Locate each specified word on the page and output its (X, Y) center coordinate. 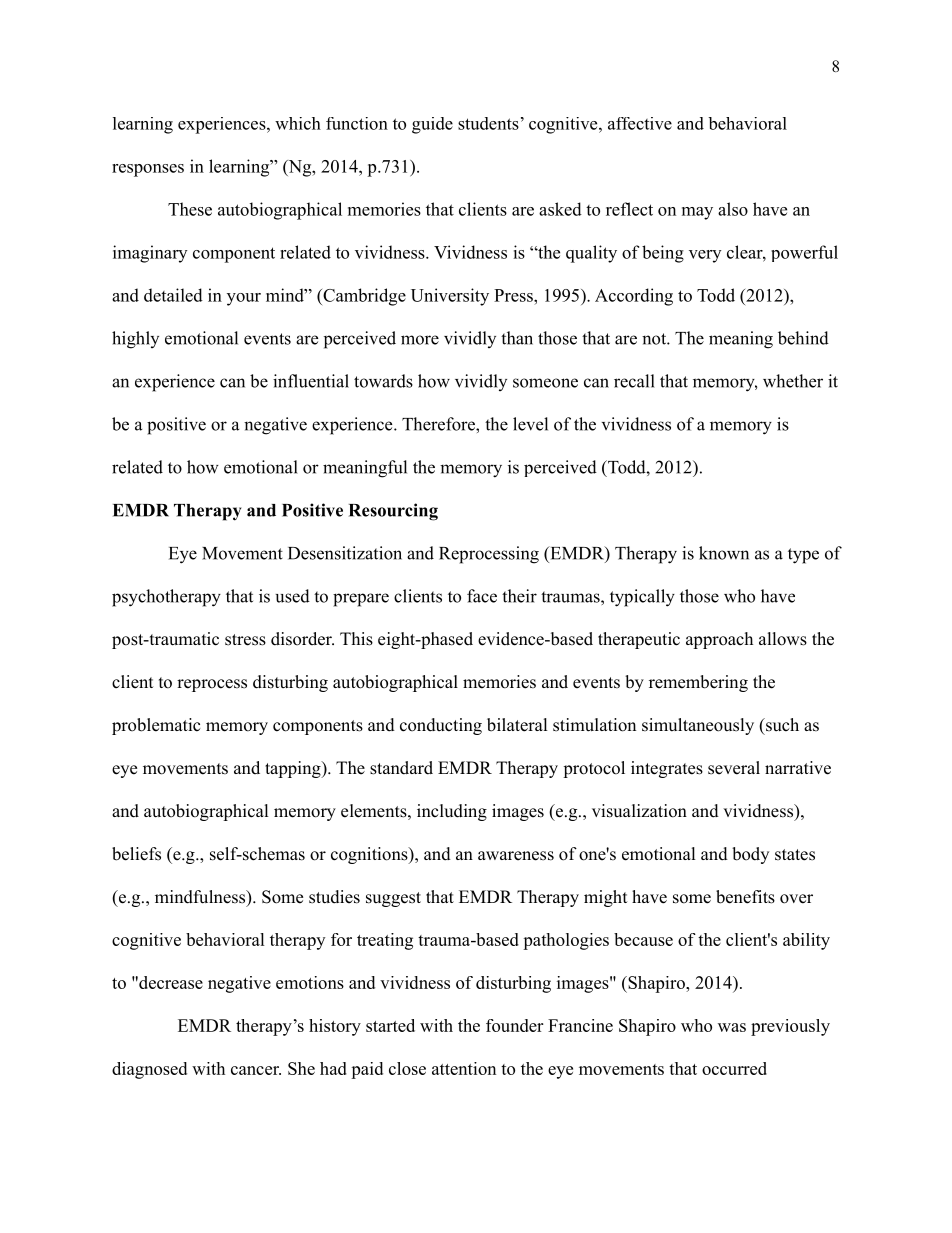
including (452, 812)
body (750, 855)
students (488, 123)
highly (135, 340)
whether (793, 381)
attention (464, 1068)
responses (148, 170)
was (732, 1027)
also (733, 209)
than (517, 338)
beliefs (136, 854)
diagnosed (149, 1070)
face (482, 596)
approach (719, 640)
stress (245, 640)
